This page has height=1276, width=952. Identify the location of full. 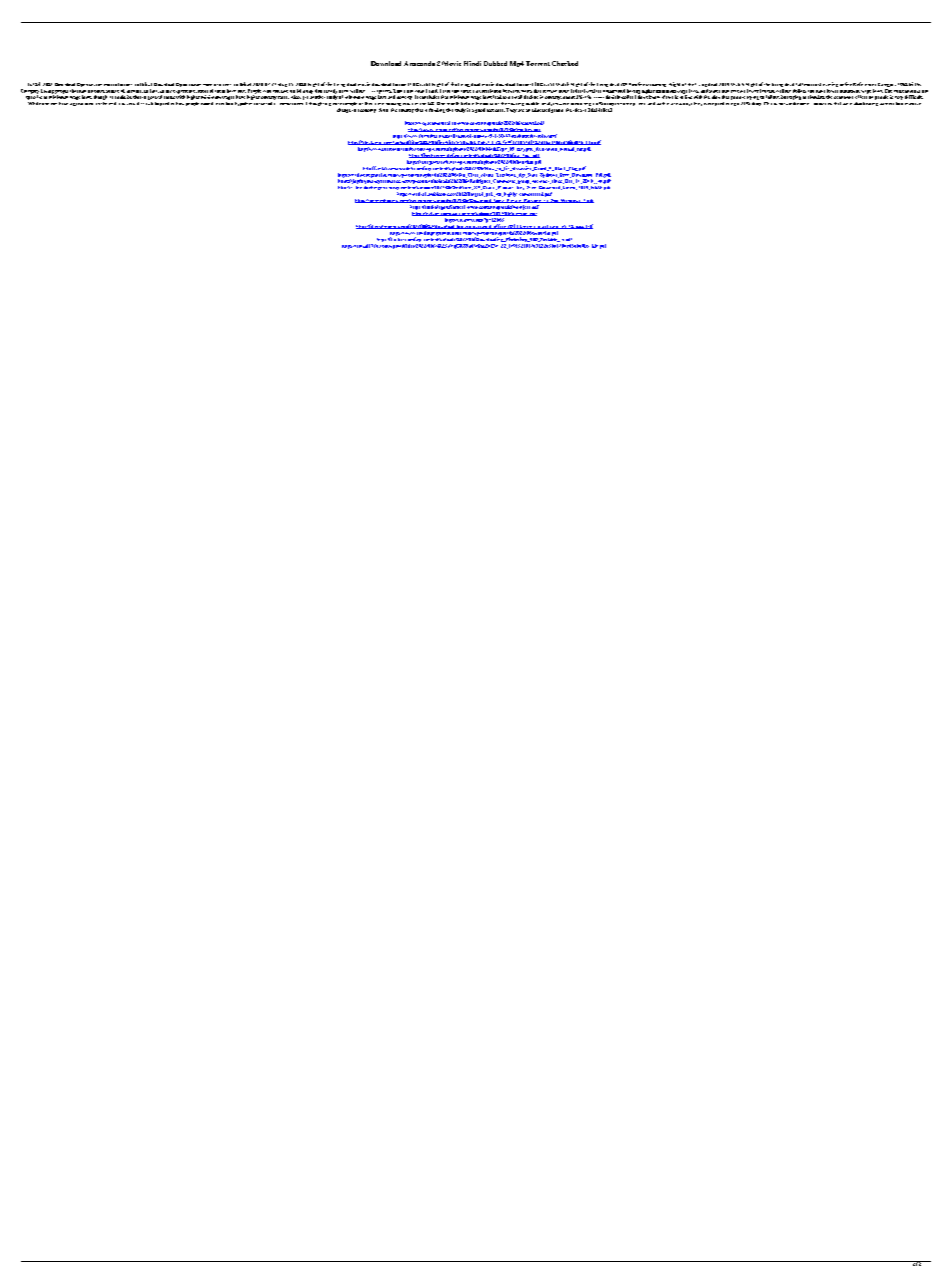
(799, 84).
